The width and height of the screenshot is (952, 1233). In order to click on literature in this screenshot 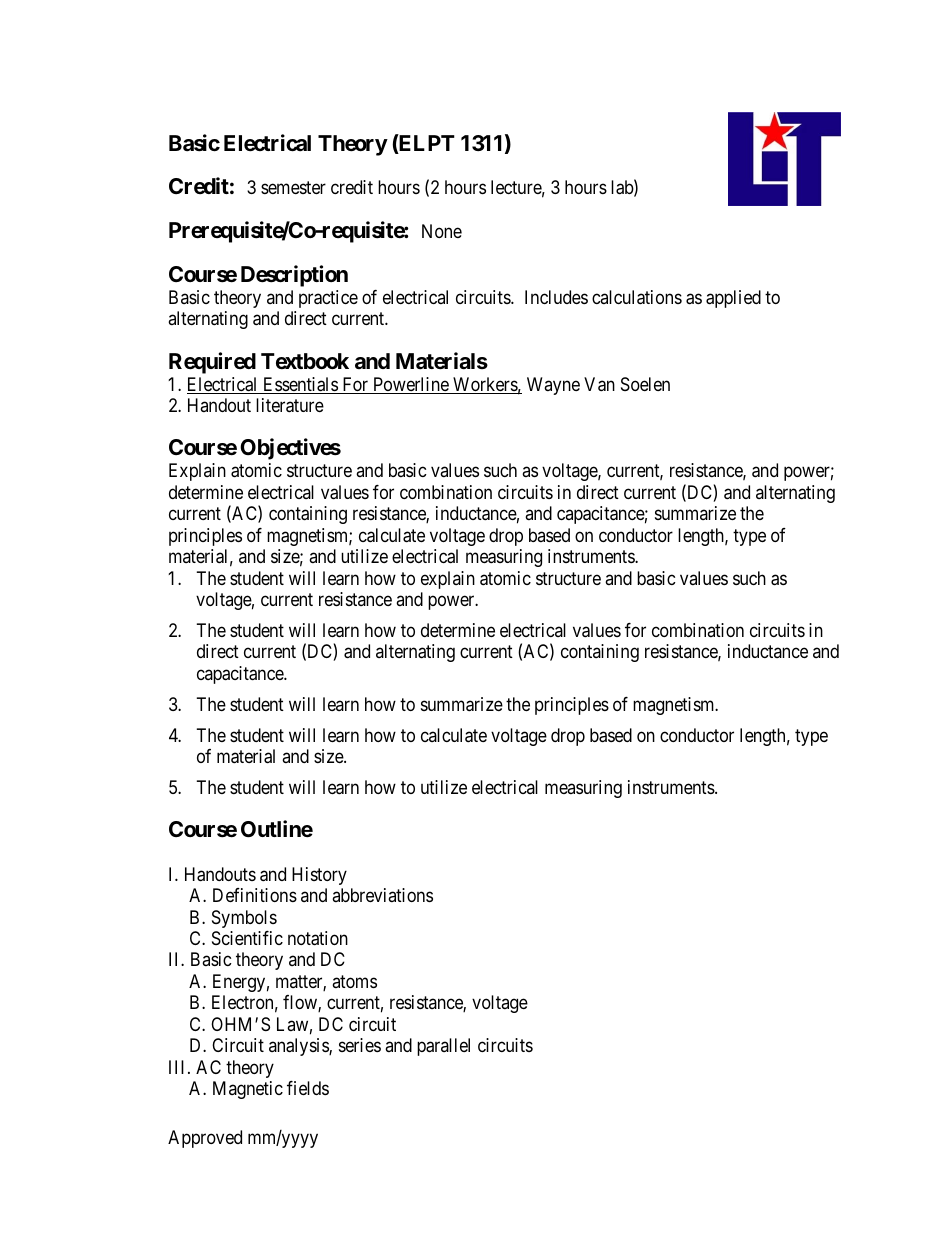, I will do `click(290, 405)`.
